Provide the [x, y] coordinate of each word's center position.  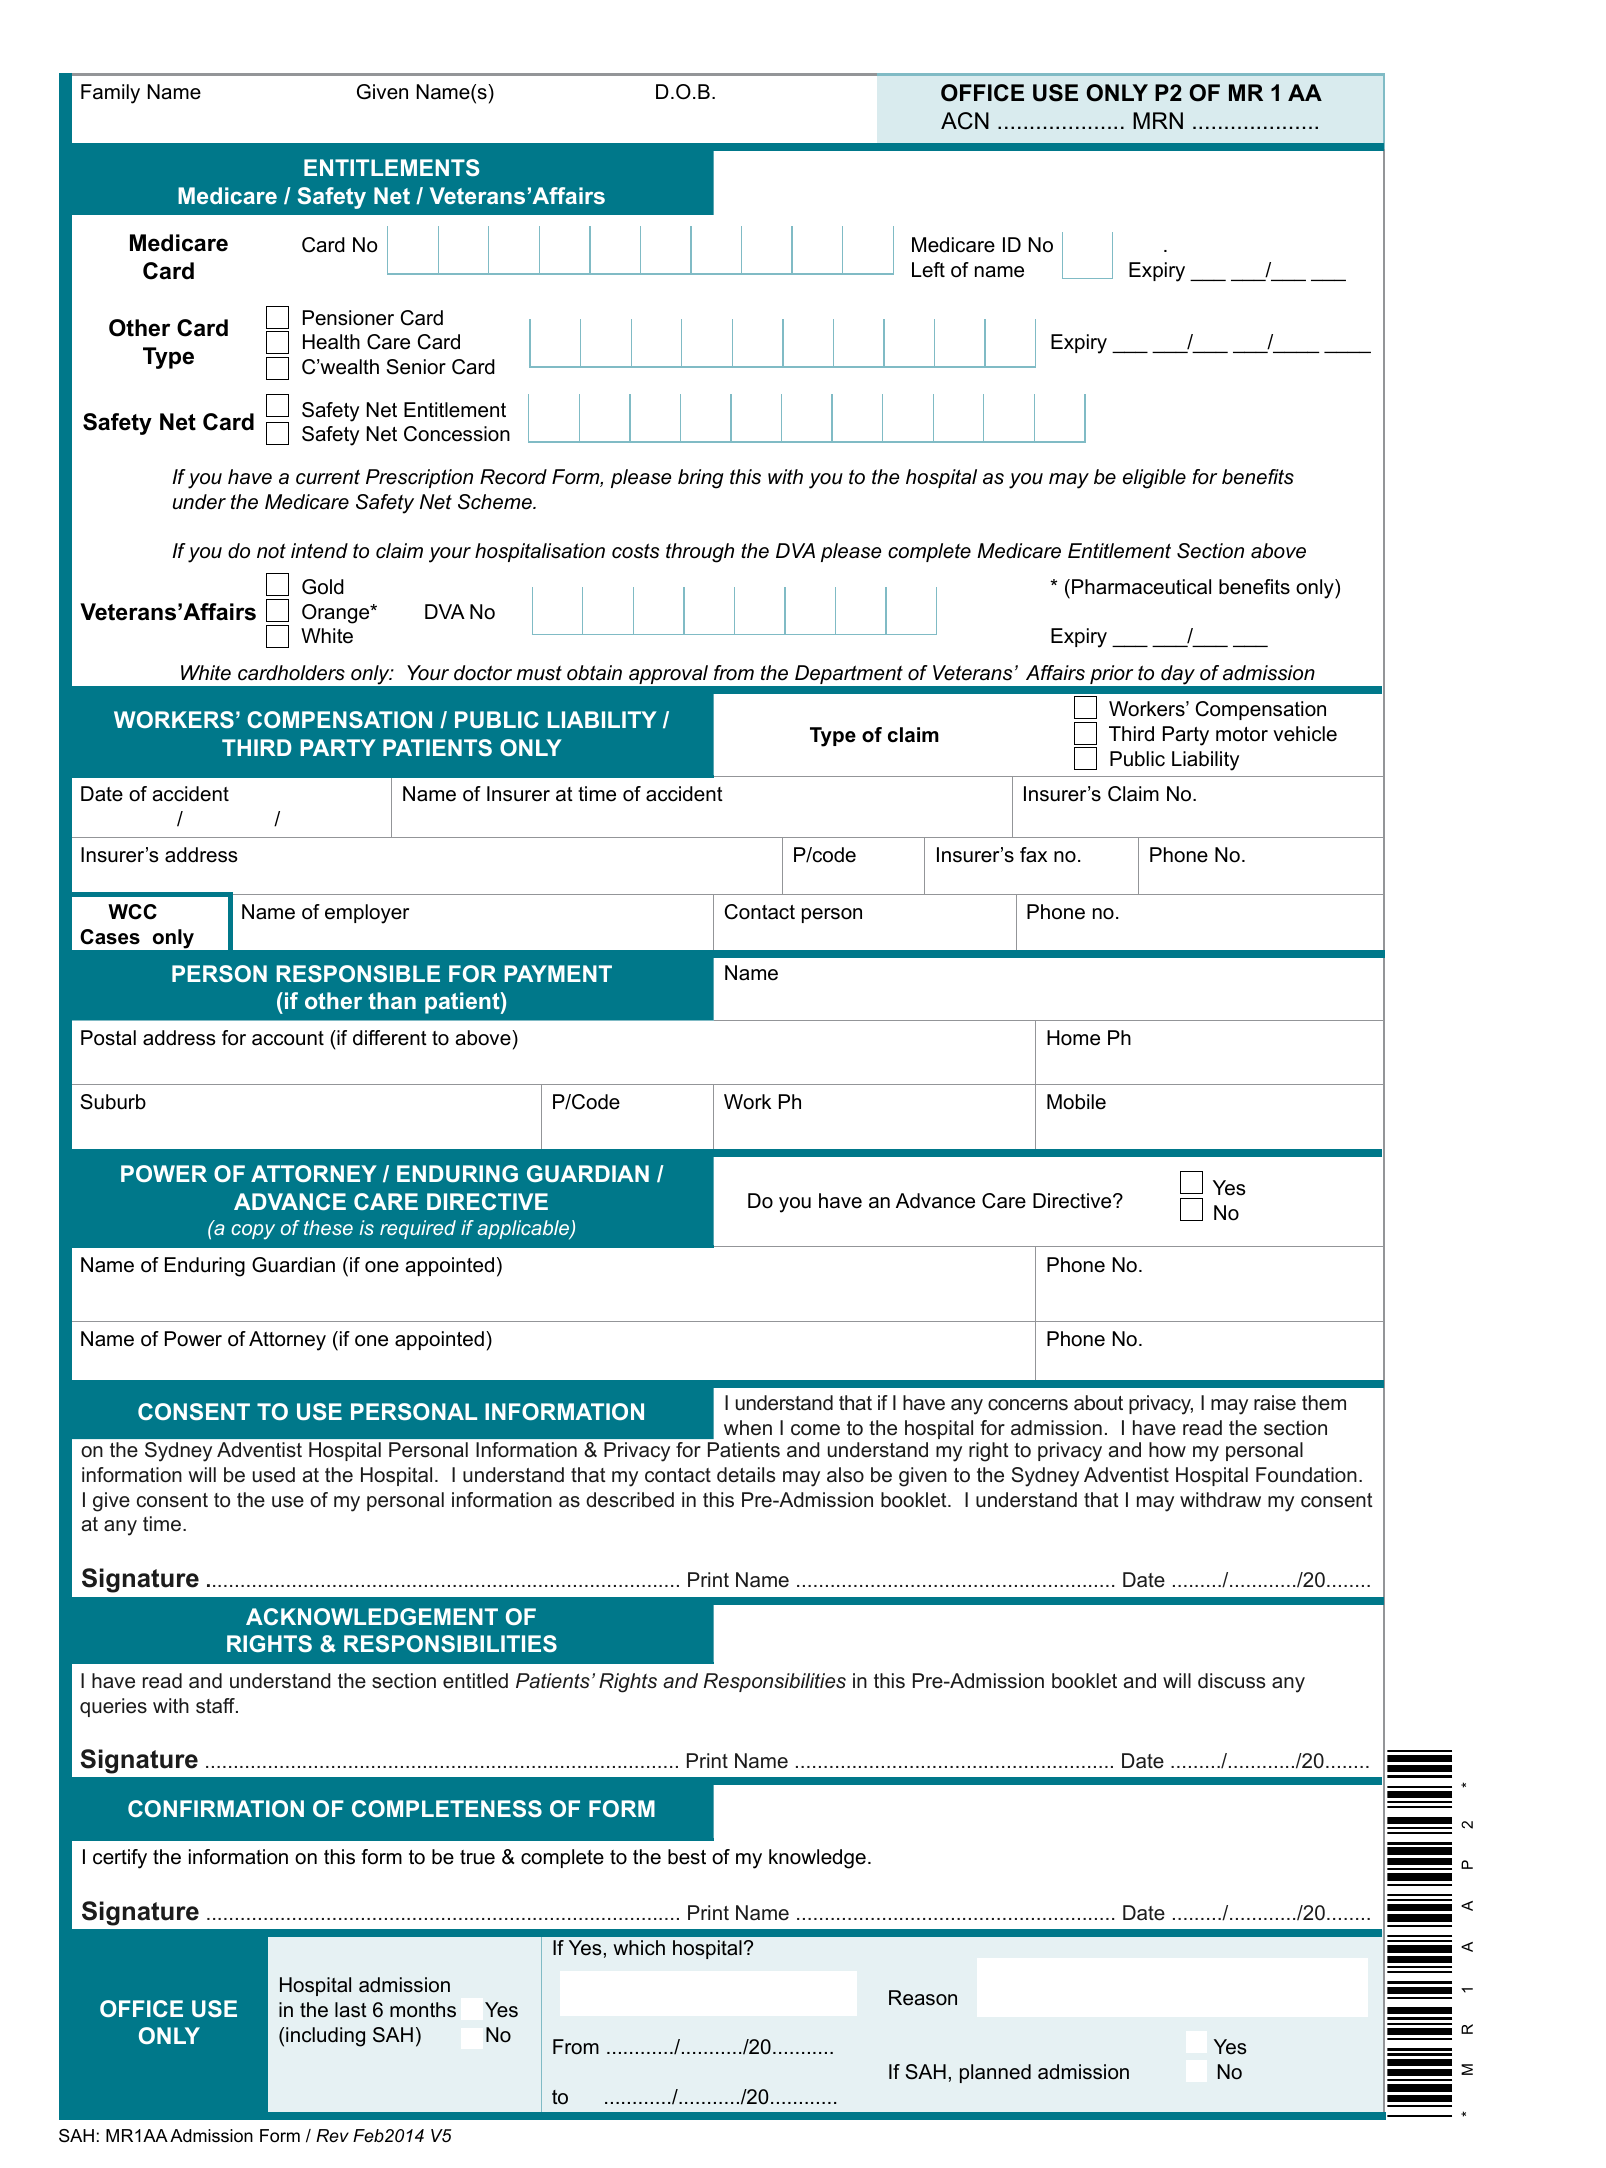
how [1167, 1449]
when [748, 1427]
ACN [965, 121]
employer [367, 914]
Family [110, 94]
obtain [594, 673]
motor [1242, 734]
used [274, 1475]
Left [928, 270]
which [639, 1948]
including [325, 2037]
